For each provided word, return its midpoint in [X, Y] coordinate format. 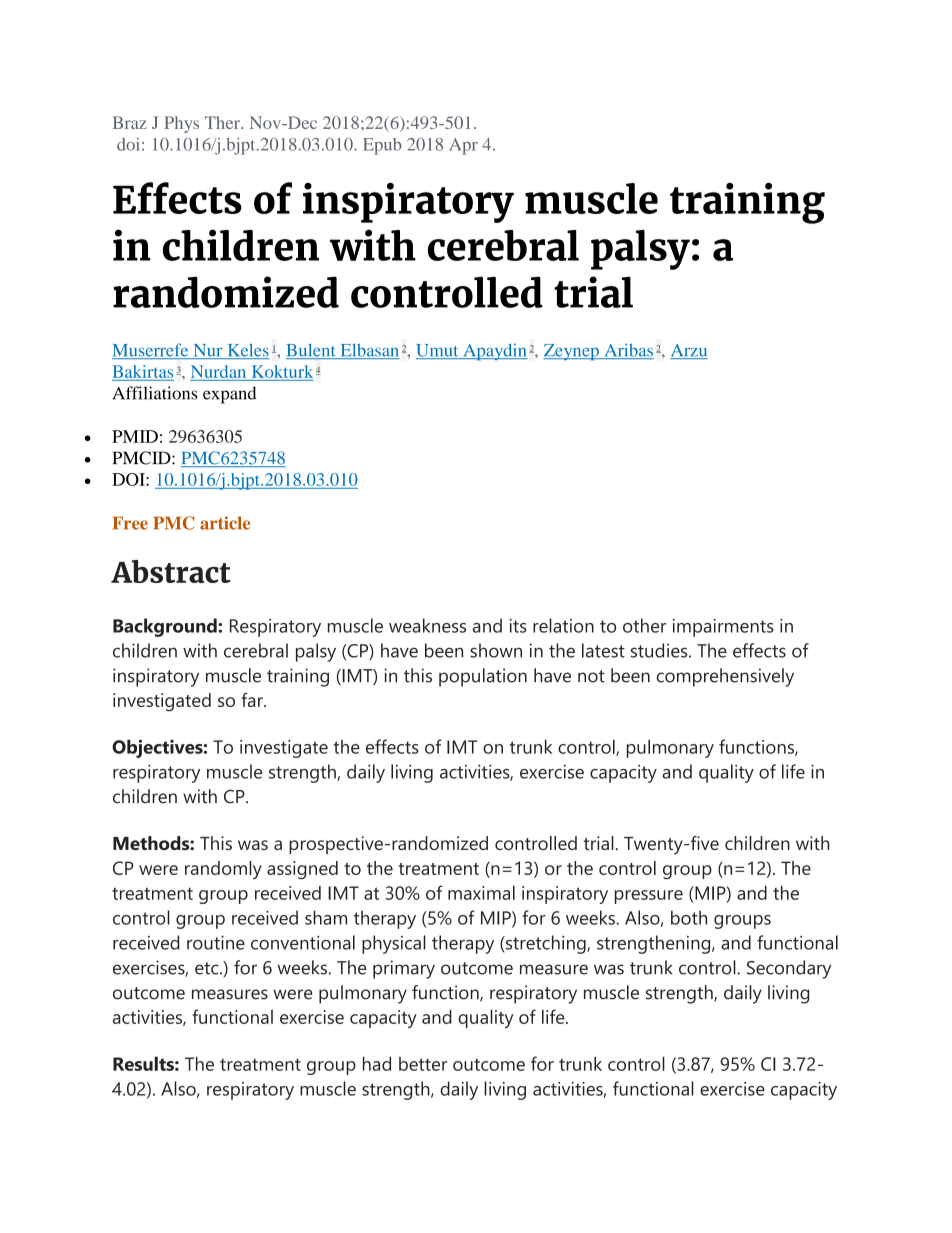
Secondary [789, 969]
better [423, 1064]
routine [216, 942]
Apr [463, 146]
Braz [130, 122]
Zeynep [572, 352]
